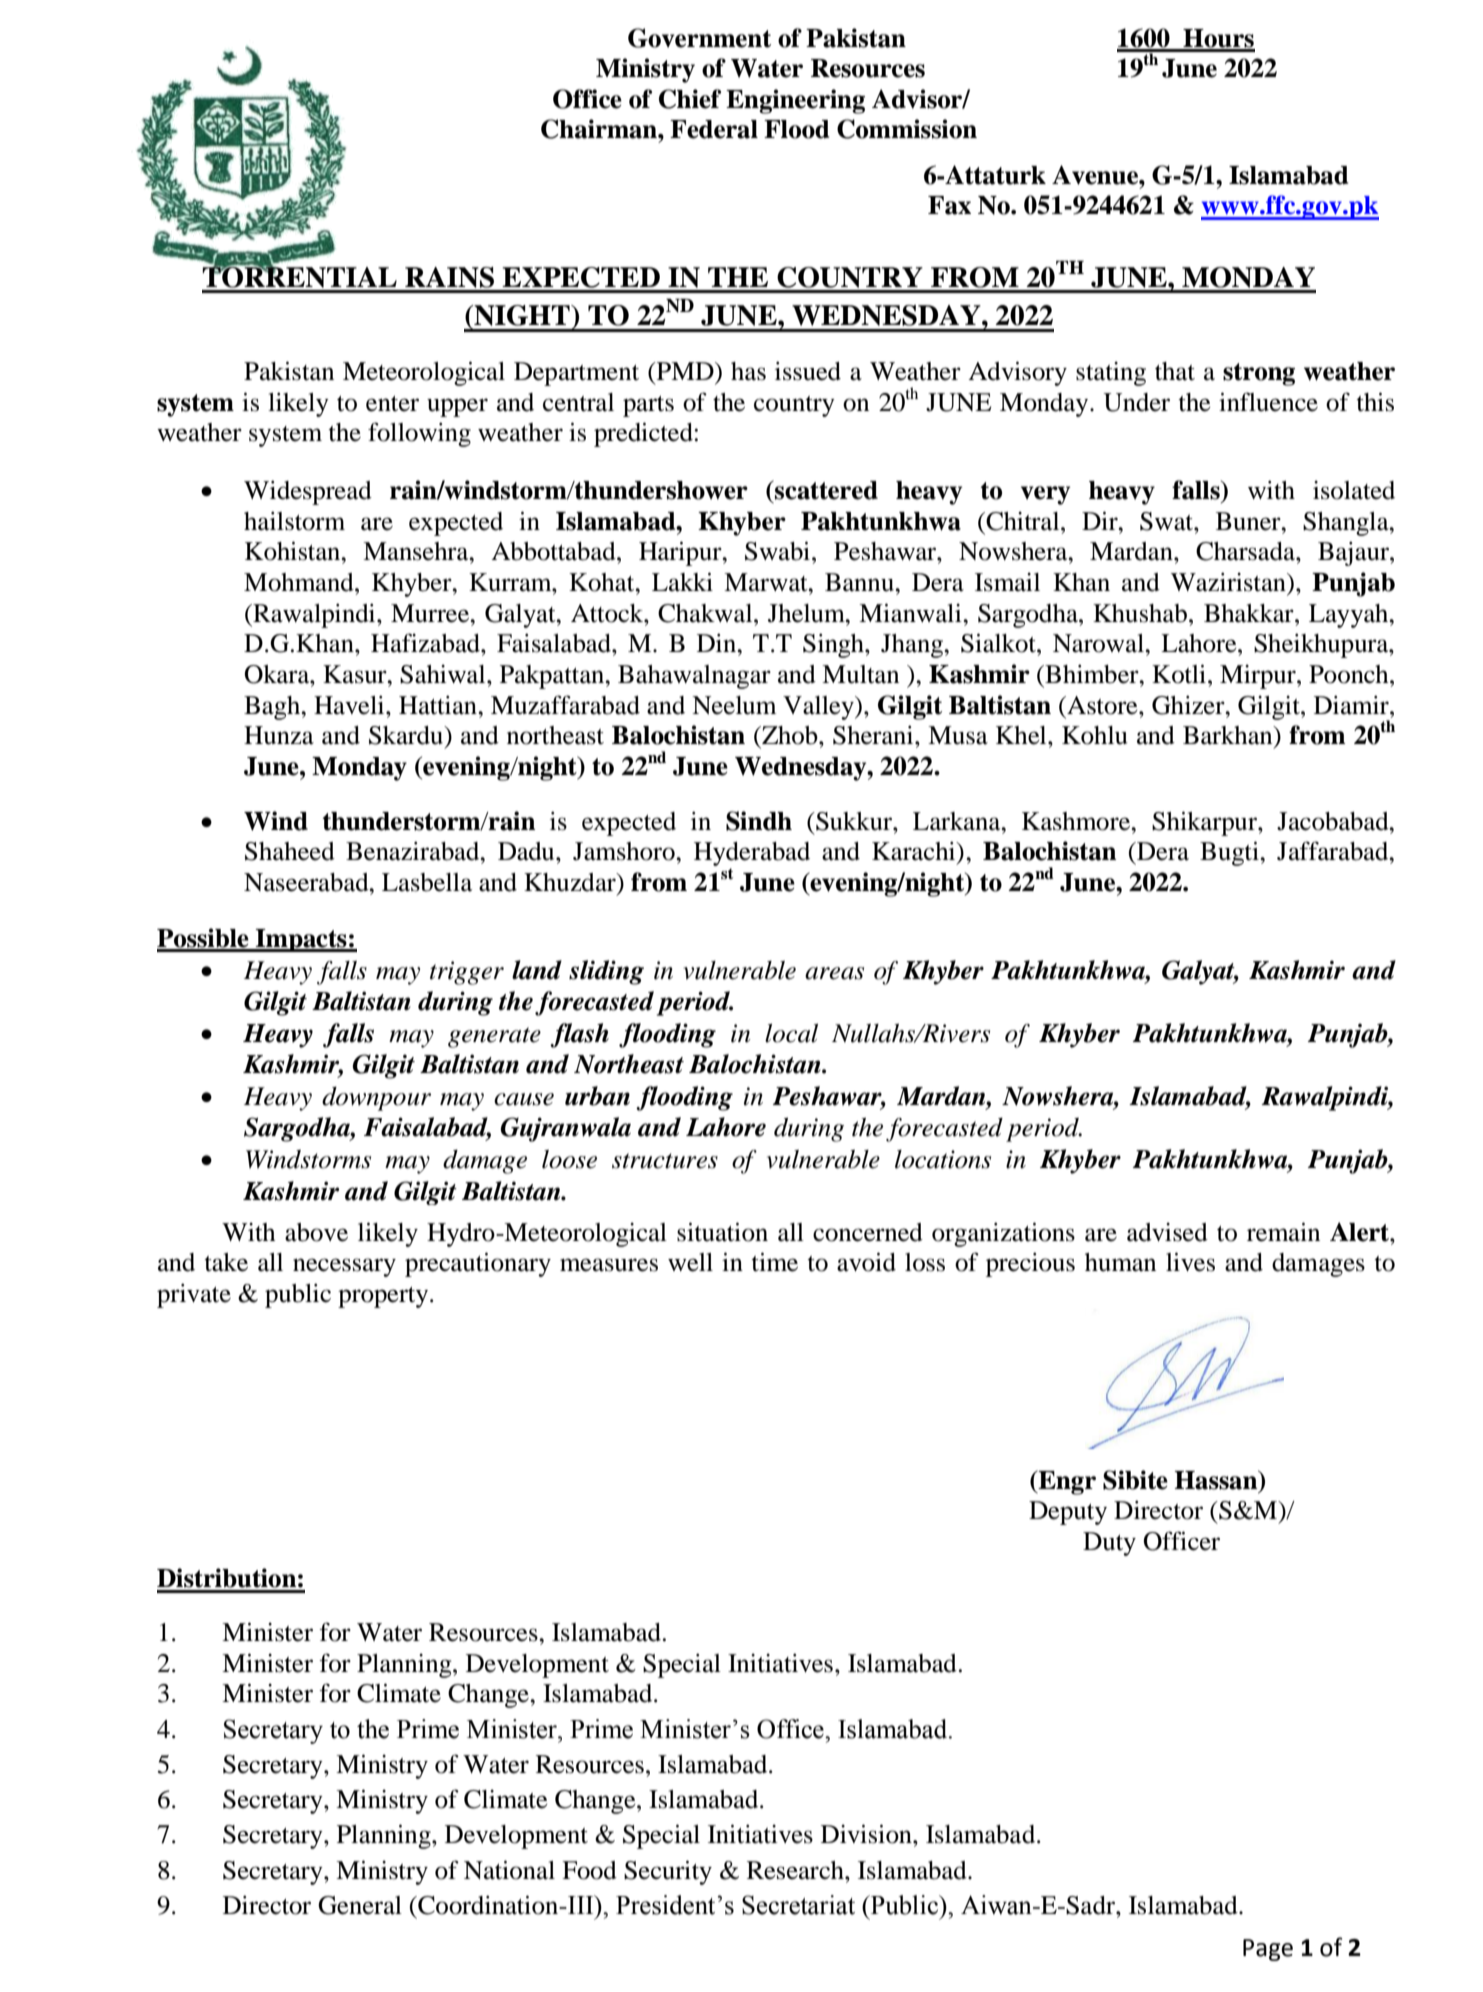 The width and height of the document is (1483, 1992). I want to click on Fax, so click(949, 205).
